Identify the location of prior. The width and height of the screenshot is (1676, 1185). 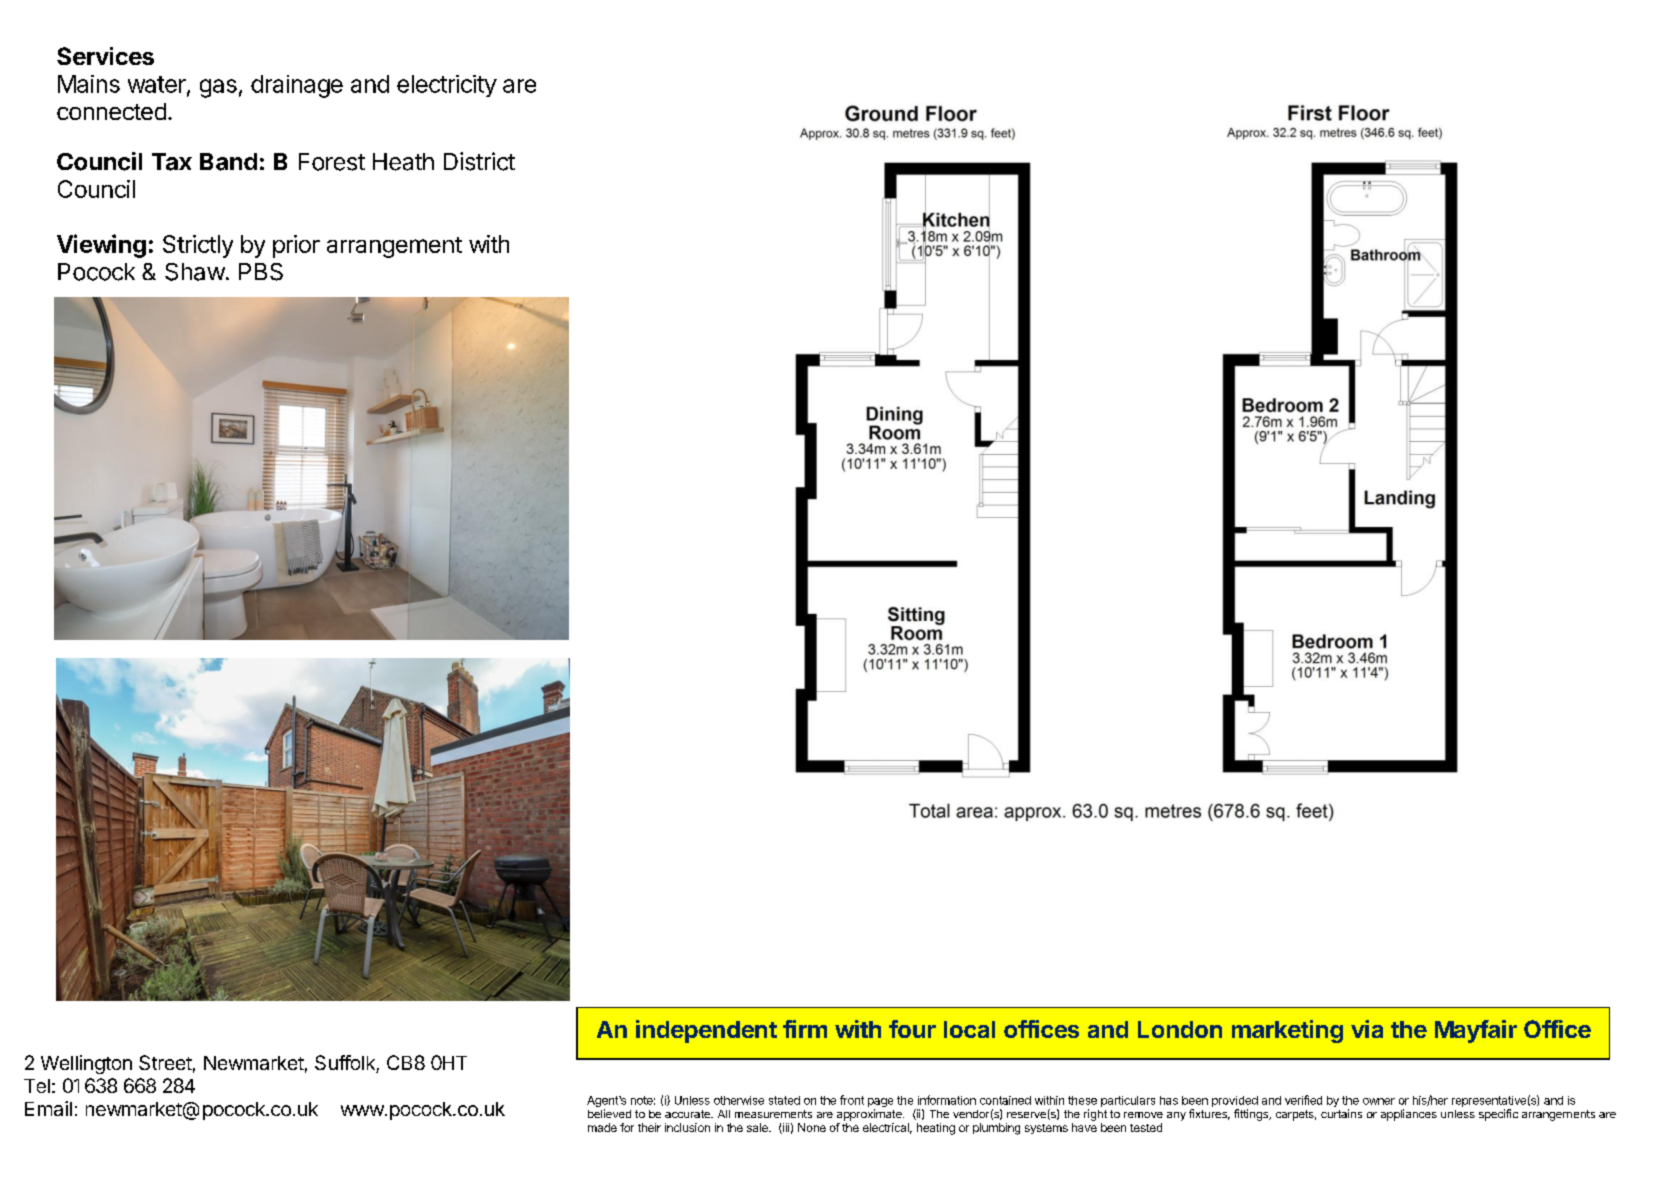
(296, 246).
